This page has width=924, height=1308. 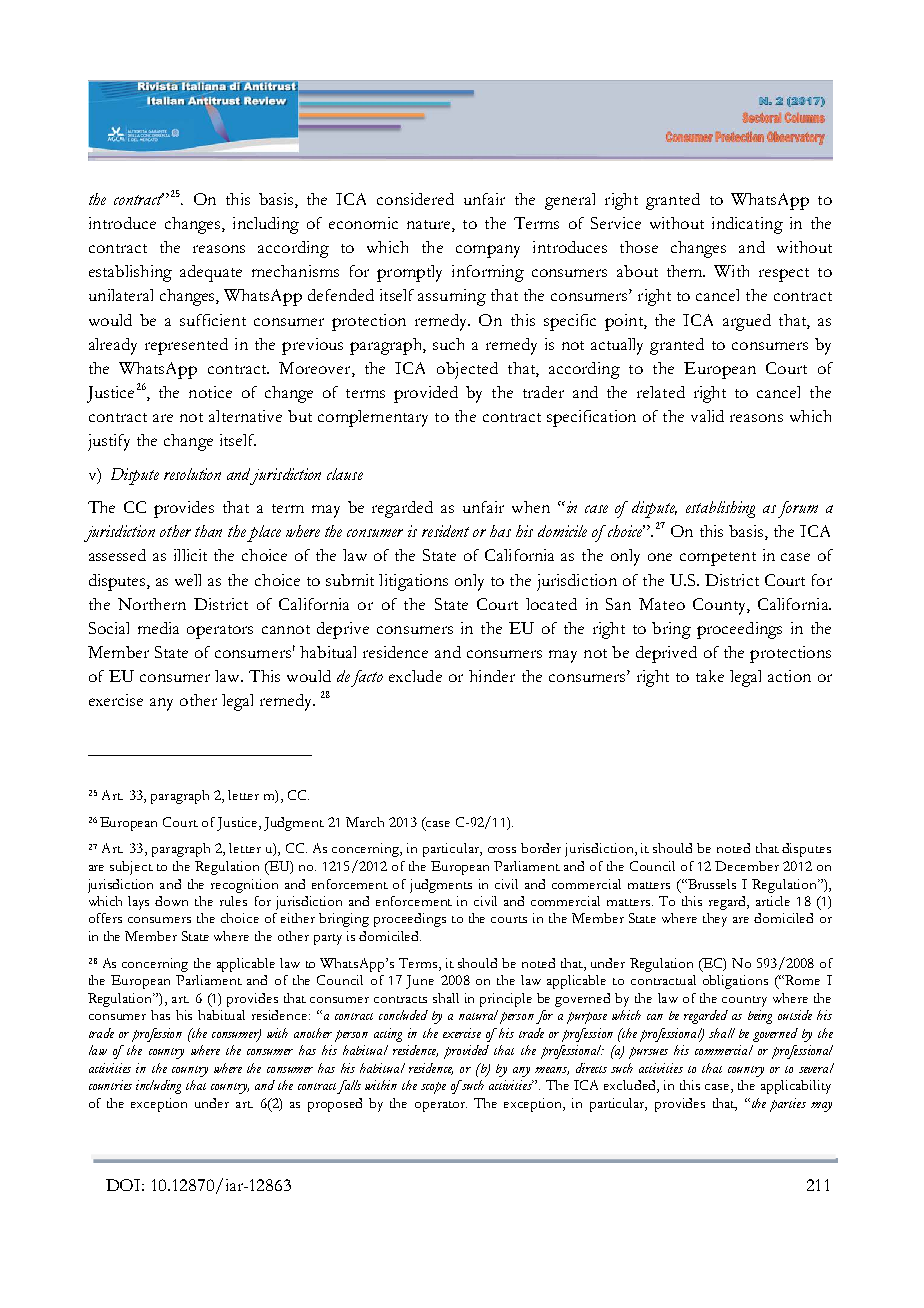 What do you see at coordinates (502, 850) in the page?
I see `cross` at bounding box center [502, 850].
